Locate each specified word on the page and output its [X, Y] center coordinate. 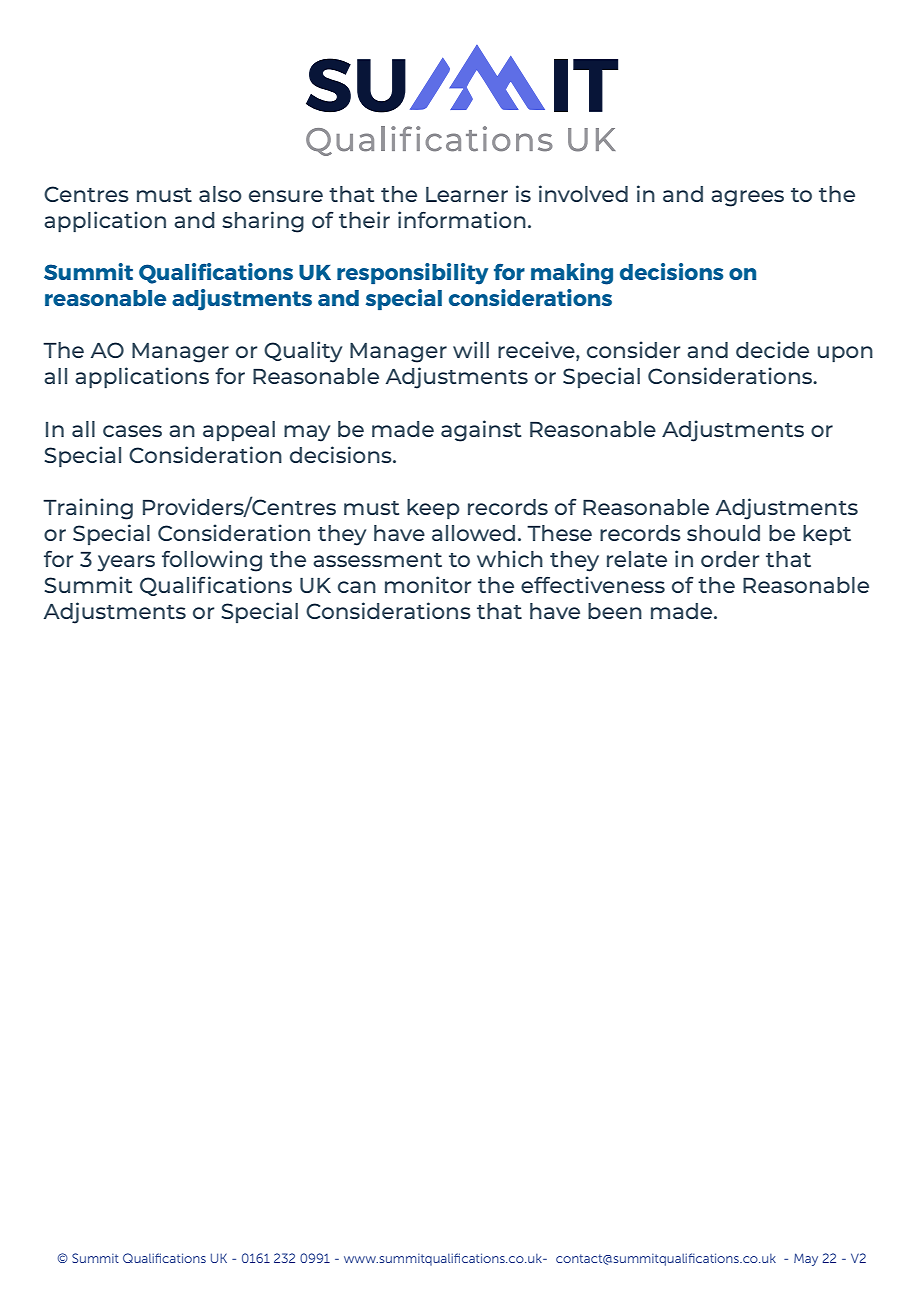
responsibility [412, 274]
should [723, 533]
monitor [428, 584]
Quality [303, 352]
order [730, 559]
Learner [467, 194]
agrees [747, 198]
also [220, 194]
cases [132, 431]
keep [433, 509]
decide [772, 349]
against [481, 431]
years [126, 563]
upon [845, 354]
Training [88, 509]
